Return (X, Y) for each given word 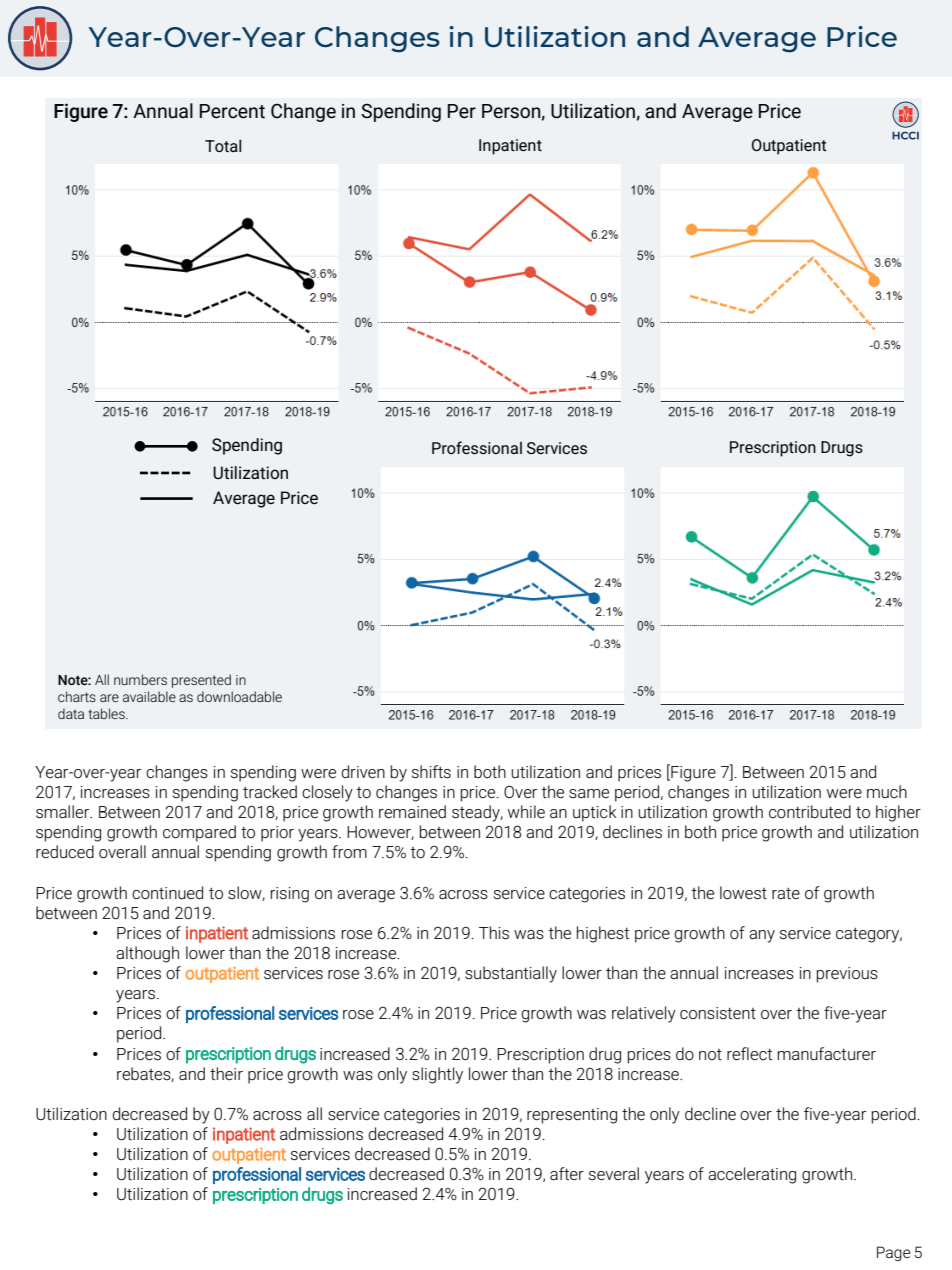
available (149, 696)
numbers (140, 679)
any (762, 936)
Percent (232, 111)
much (887, 791)
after (567, 1174)
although (147, 954)
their (226, 1074)
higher (898, 813)
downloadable (239, 696)
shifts (431, 772)
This (494, 933)
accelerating (752, 1175)
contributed (810, 812)
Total (223, 145)
